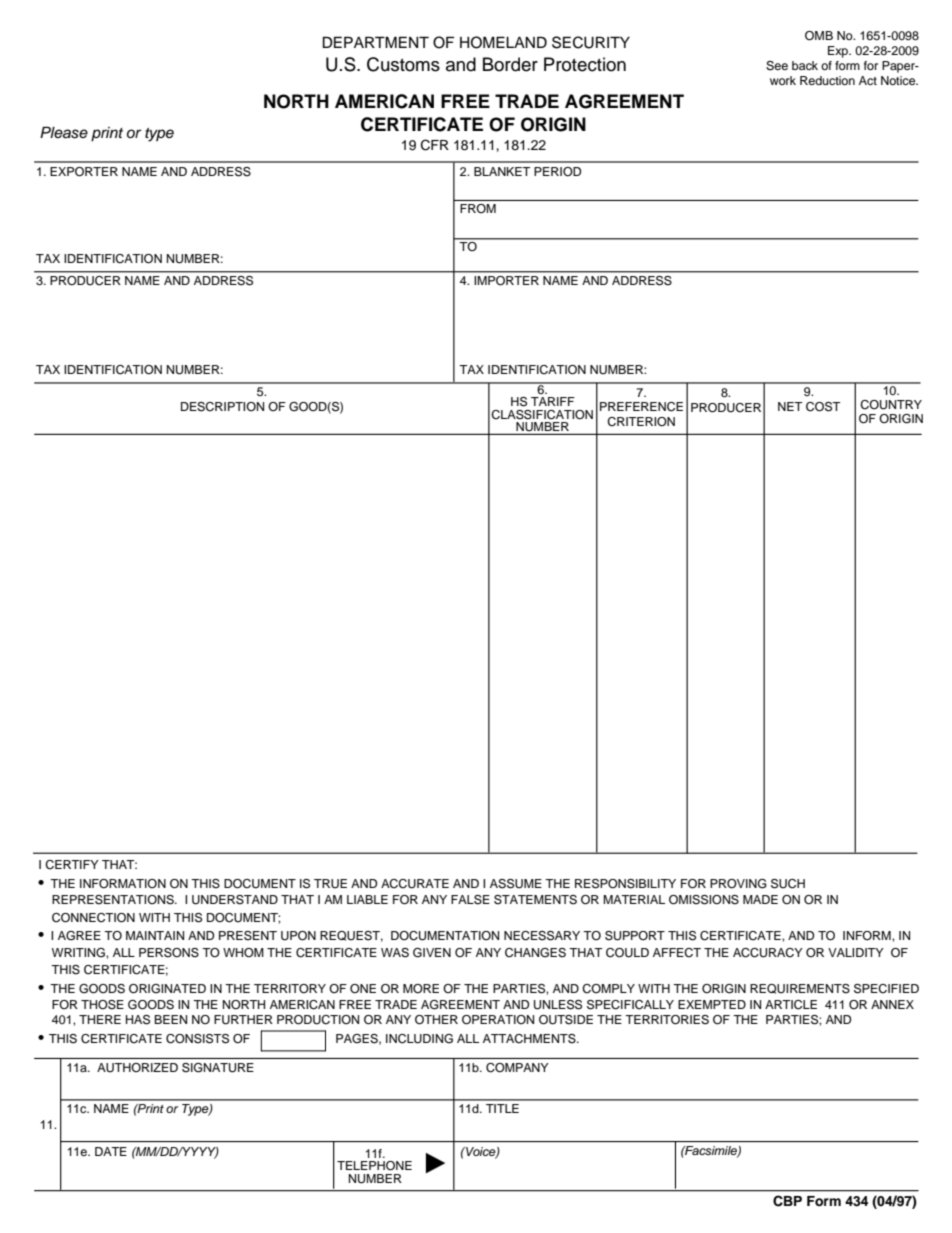 Image resolution: width=952 pixels, height=1233 pixels. Describe the element at coordinates (222, 407) in the image. I see `DESCRIPTION` at that location.
